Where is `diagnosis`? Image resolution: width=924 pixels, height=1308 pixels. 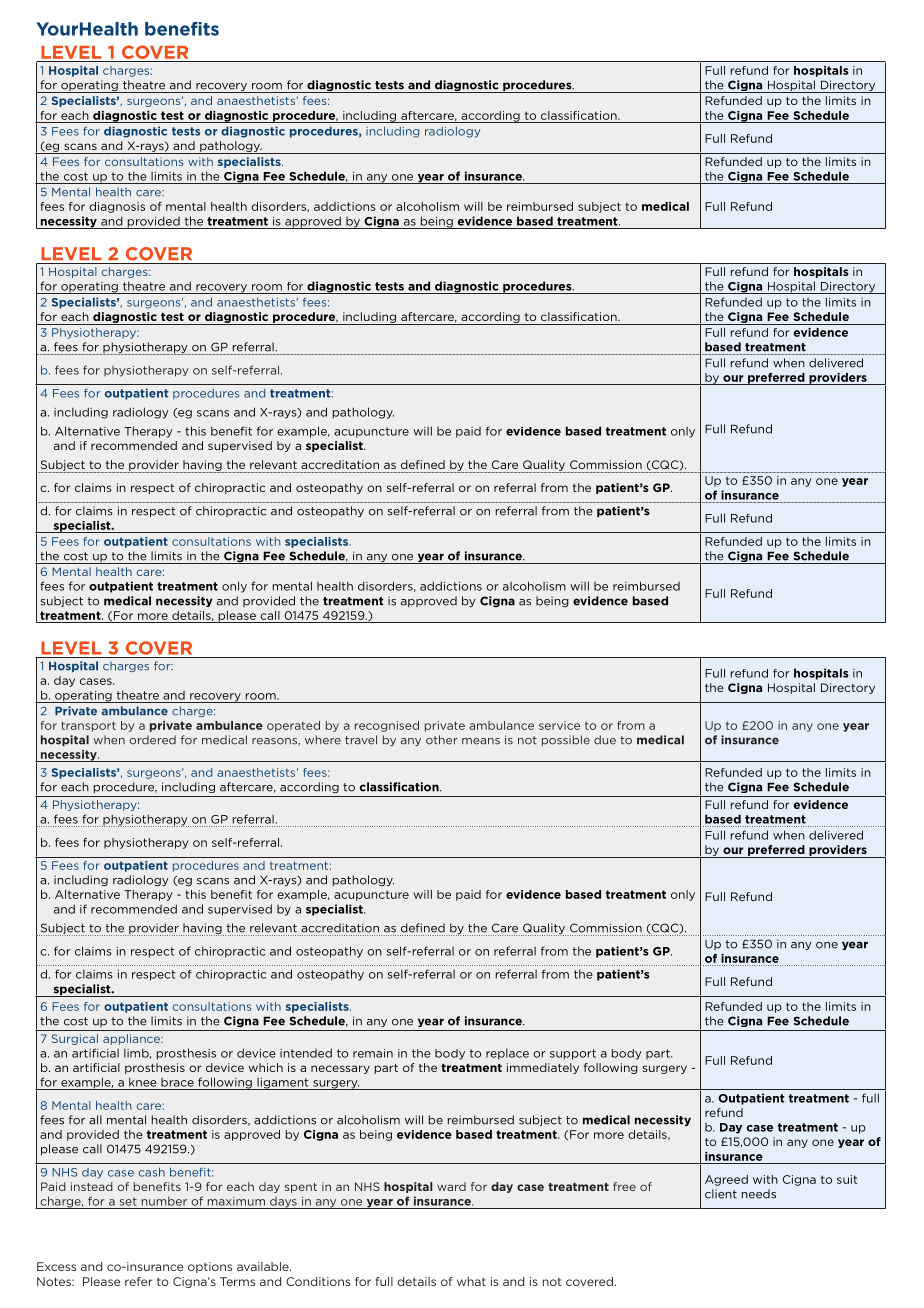 diagnosis is located at coordinates (117, 207).
